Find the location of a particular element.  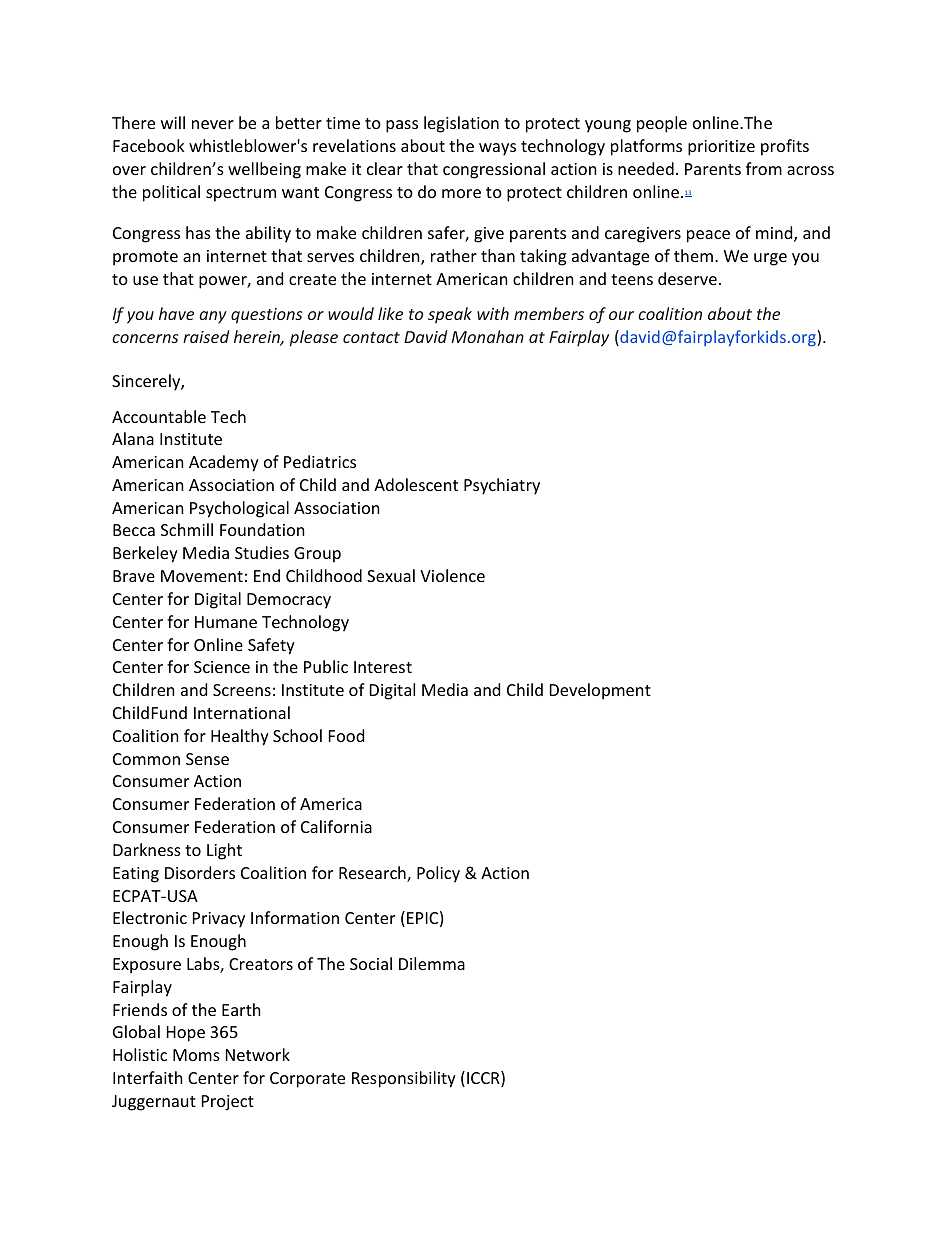

prioritize is located at coordinates (721, 148).
